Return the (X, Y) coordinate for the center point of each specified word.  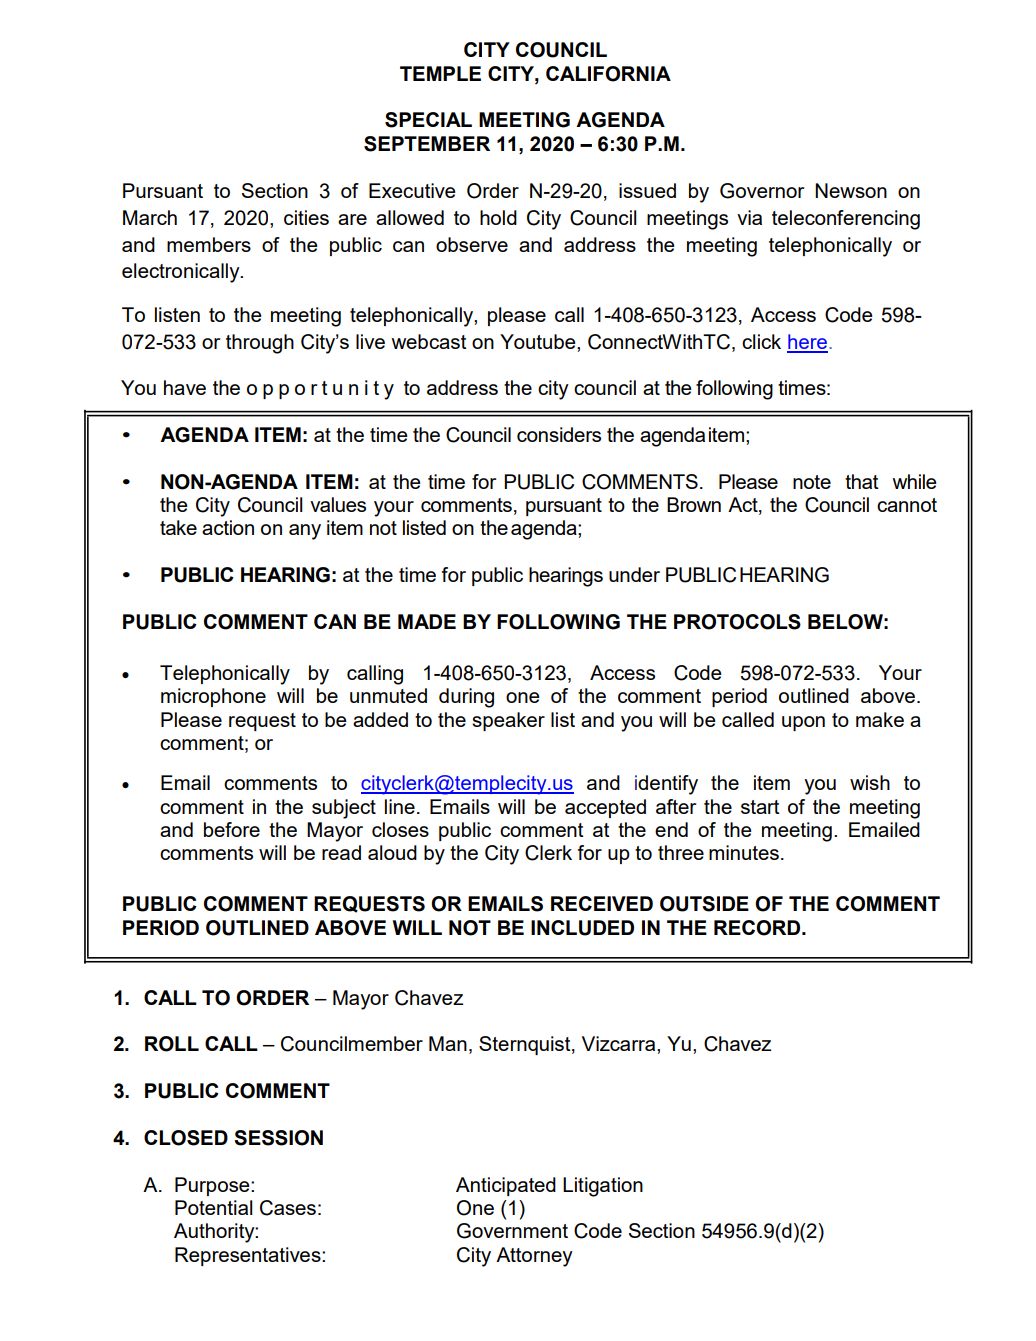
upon (803, 723)
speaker (508, 721)
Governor (762, 191)
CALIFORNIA (608, 74)
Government (512, 1231)
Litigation (603, 1187)
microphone (213, 697)
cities (306, 217)
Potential (214, 1207)
